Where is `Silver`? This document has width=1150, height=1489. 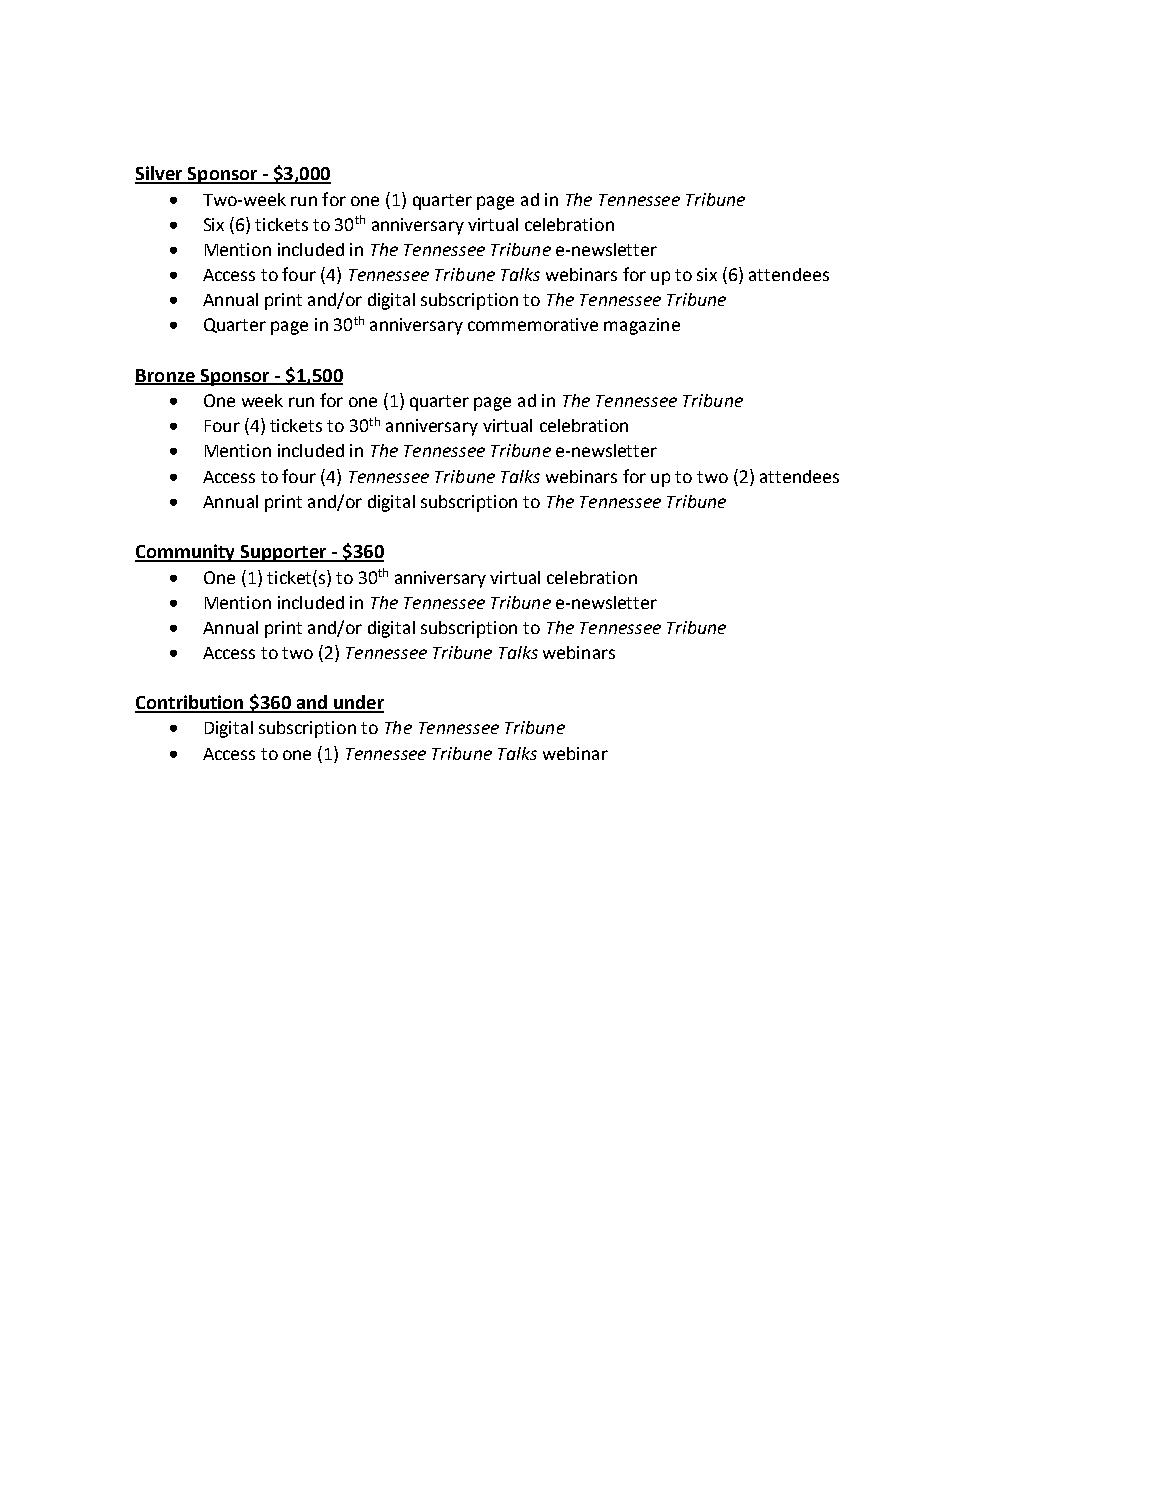 Silver is located at coordinates (160, 174).
